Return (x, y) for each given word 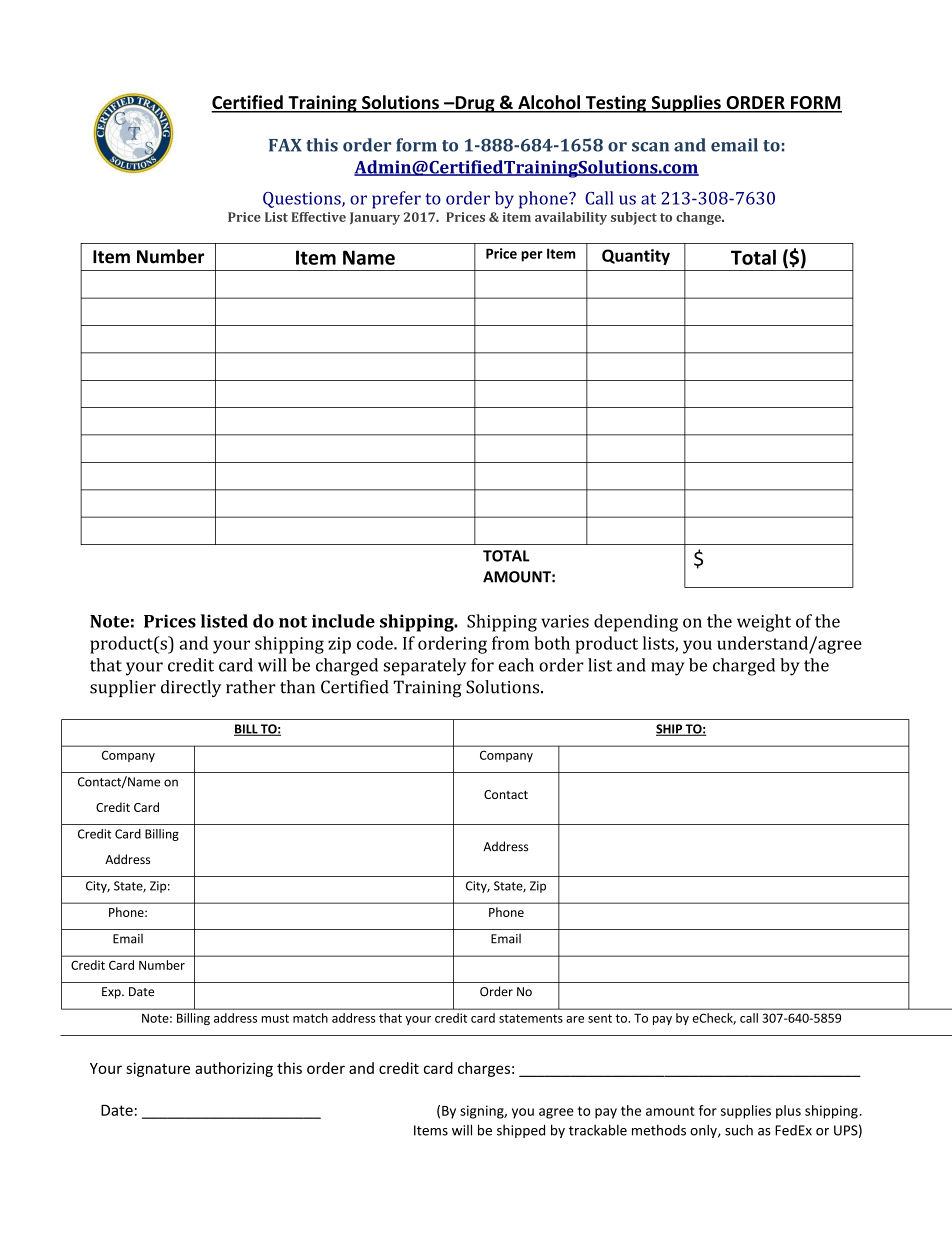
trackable (598, 1130)
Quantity (636, 257)
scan (650, 147)
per (532, 256)
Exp (112, 993)
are (575, 1019)
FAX (285, 145)
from (510, 643)
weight (764, 623)
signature (158, 1069)
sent (600, 1018)
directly (191, 688)
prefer (396, 200)
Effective (318, 217)
